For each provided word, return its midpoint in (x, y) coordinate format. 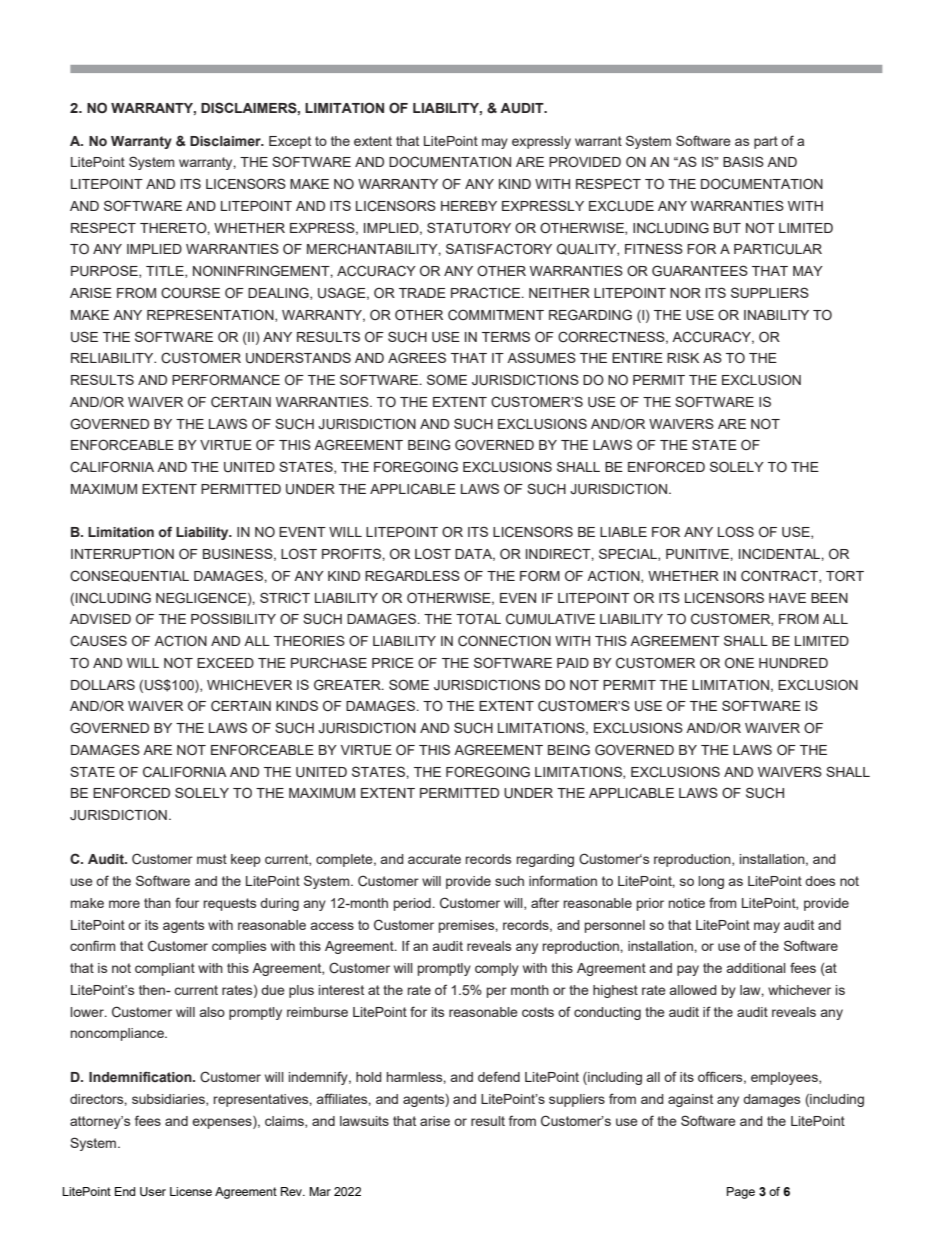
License (191, 1191)
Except (290, 142)
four (187, 902)
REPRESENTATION (211, 315)
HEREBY (469, 206)
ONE (739, 662)
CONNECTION (504, 641)
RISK (683, 357)
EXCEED (225, 663)
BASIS (743, 161)
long (711, 882)
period (412, 904)
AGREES (417, 357)
